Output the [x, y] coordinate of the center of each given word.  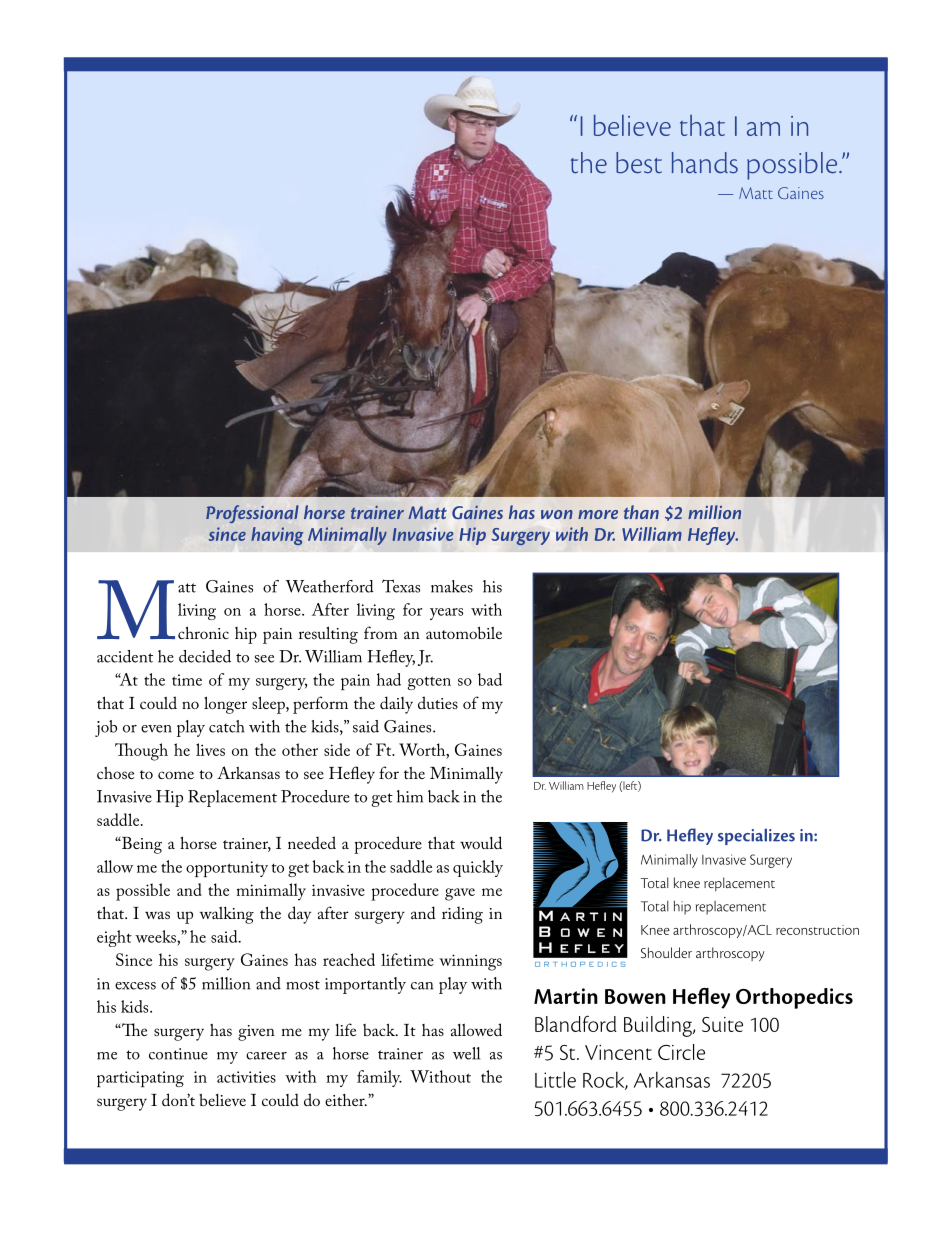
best [639, 163]
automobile [464, 633]
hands [705, 163]
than [641, 512]
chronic [203, 632]
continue [178, 1054]
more [598, 514]
